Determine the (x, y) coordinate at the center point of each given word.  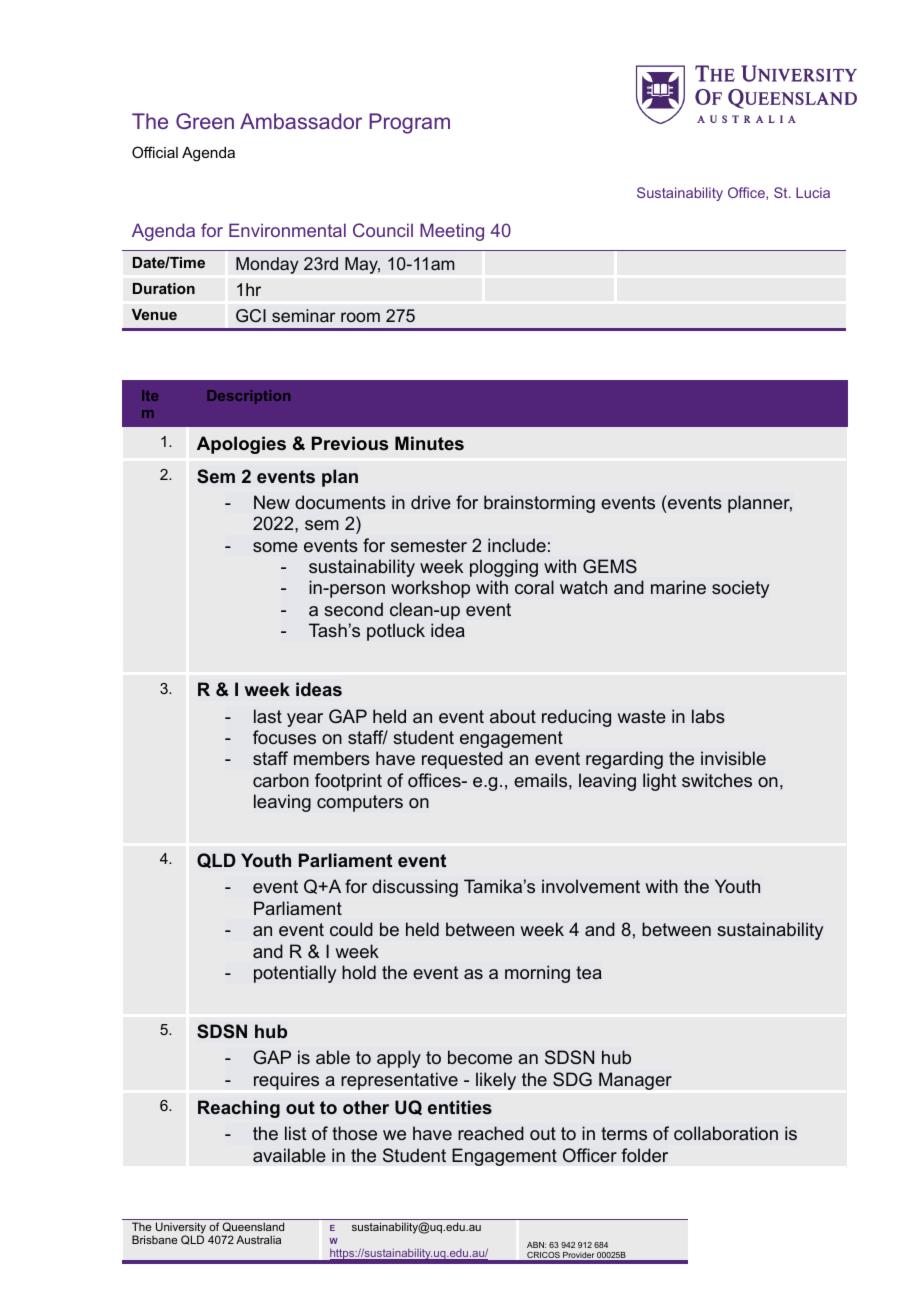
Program (409, 123)
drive (431, 502)
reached (491, 1133)
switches (717, 780)
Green (205, 121)
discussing (415, 888)
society (740, 589)
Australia (258, 1239)
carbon (281, 780)
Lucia (813, 192)
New (272, 502)
